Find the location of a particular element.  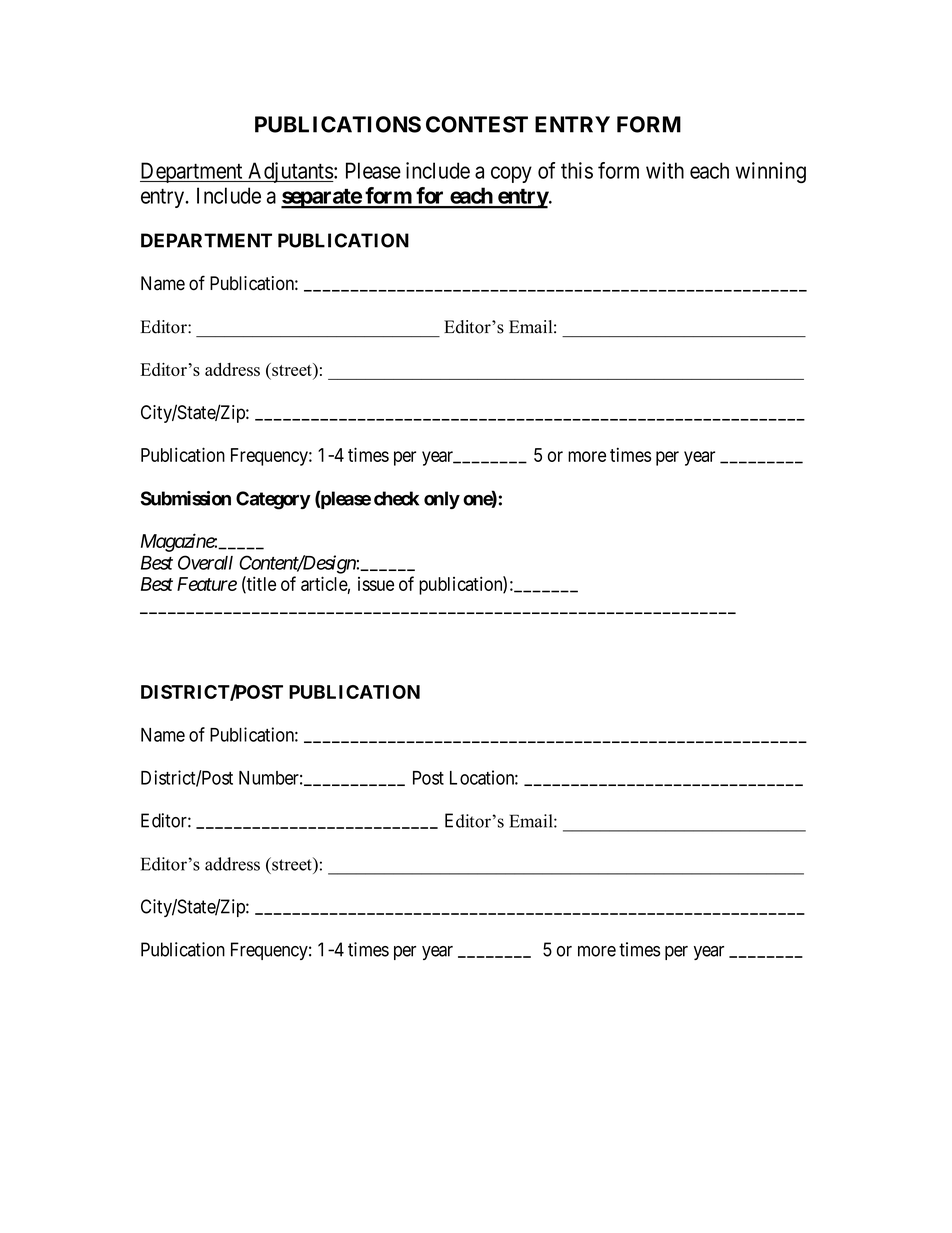

only is located at coordinates (442, 500).
